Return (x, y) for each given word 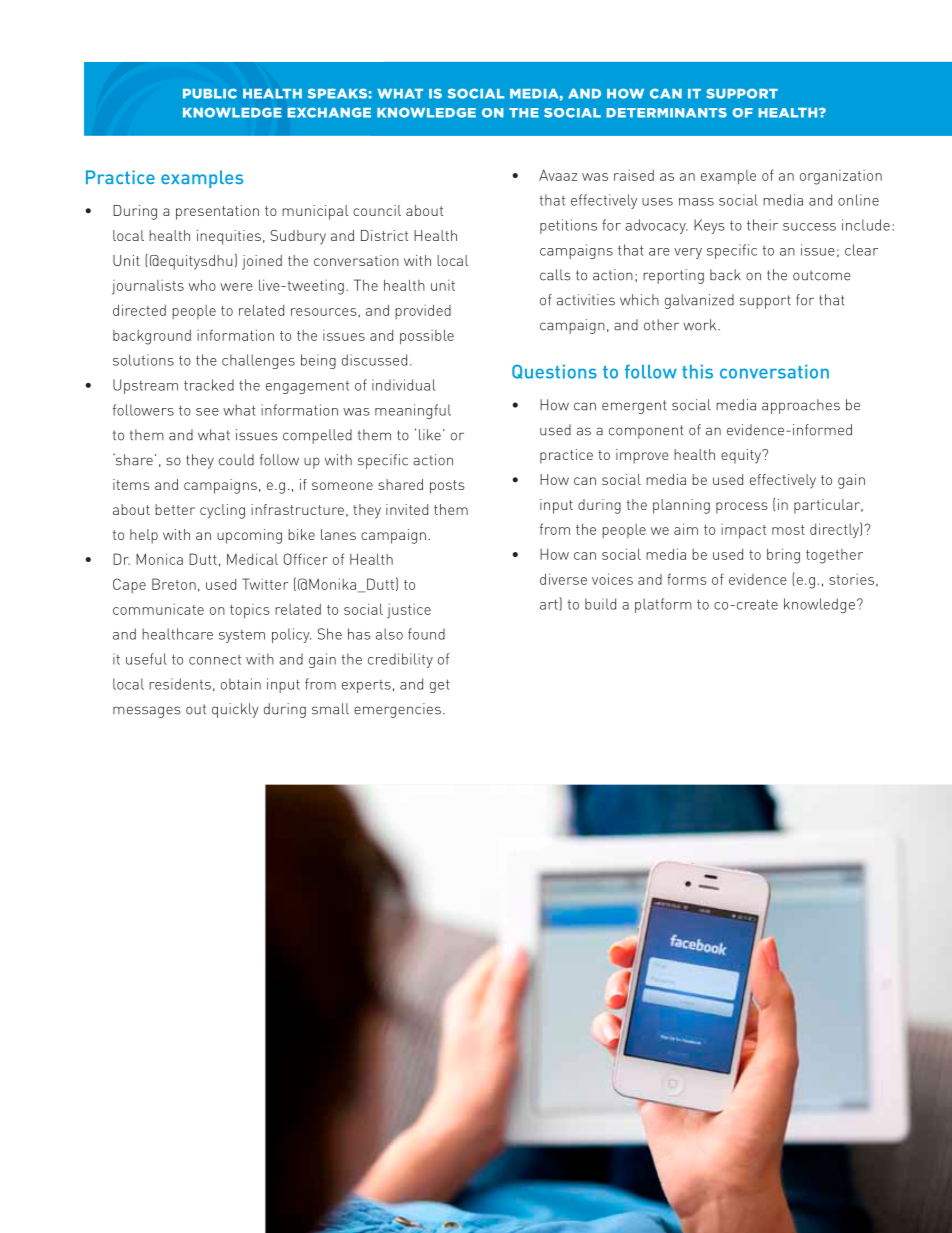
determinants (666, 113)
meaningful (413, 411)
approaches (801, 406)
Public (210, 93)
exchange (329, 112)
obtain (241, 684)
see (207, 412)
